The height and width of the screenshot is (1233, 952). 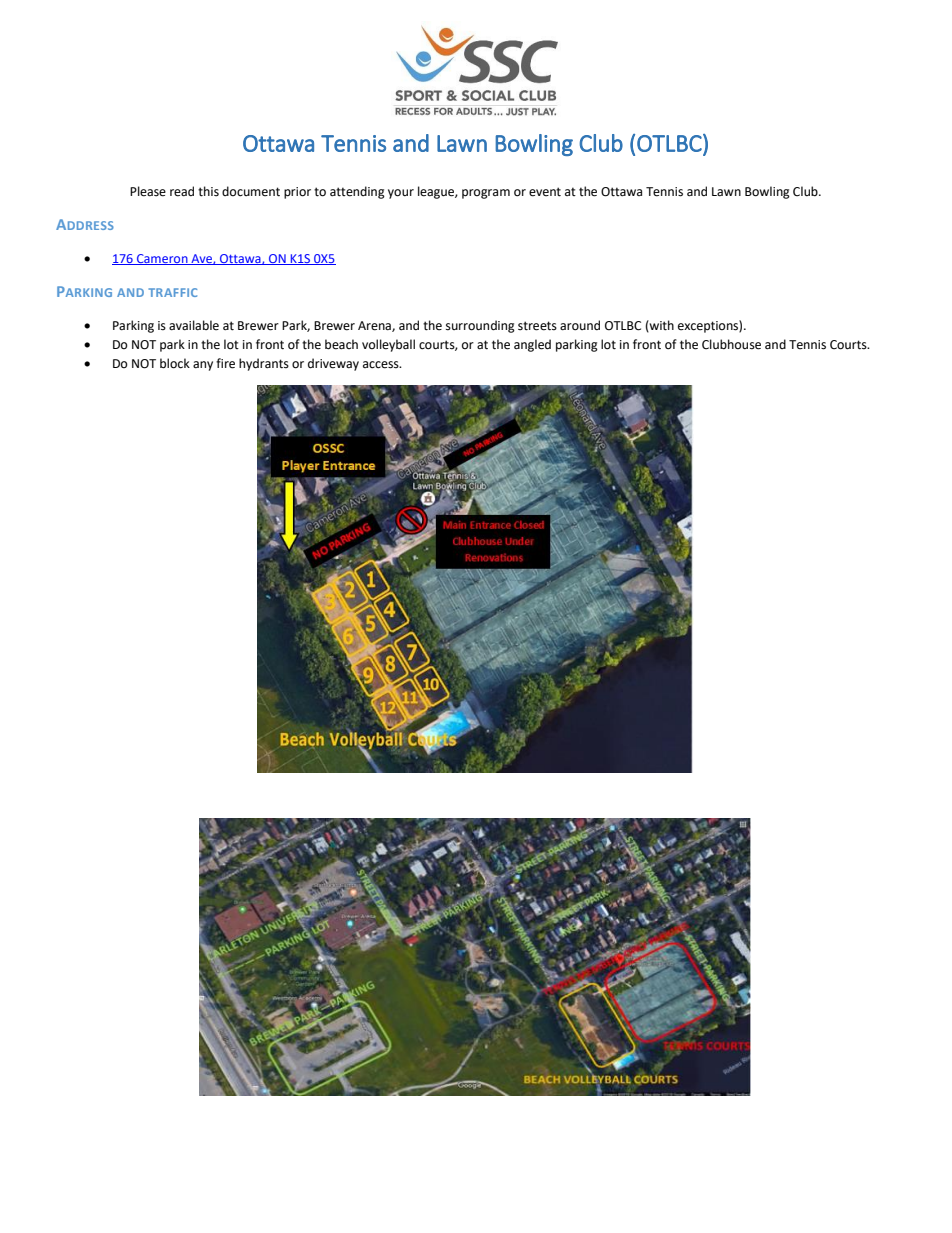 I want to click on streets, so click(x=537, y=326).
